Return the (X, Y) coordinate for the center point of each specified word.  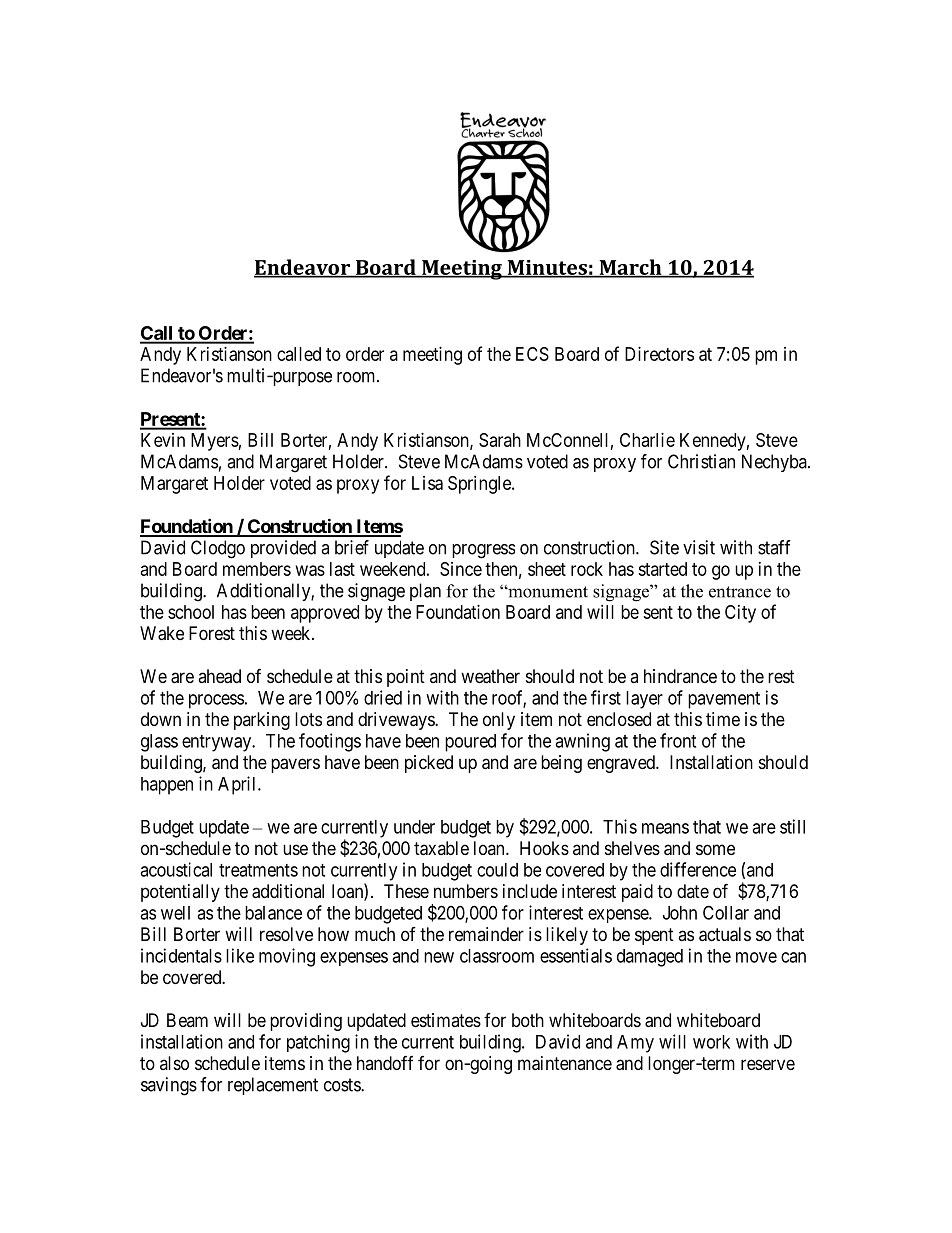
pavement (724, 700)
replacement (273, 1086)
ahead (219, 676)
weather (490, 676)
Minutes (547, 268)
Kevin (163, 440)
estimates (446, 1020)
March (630, 268)
